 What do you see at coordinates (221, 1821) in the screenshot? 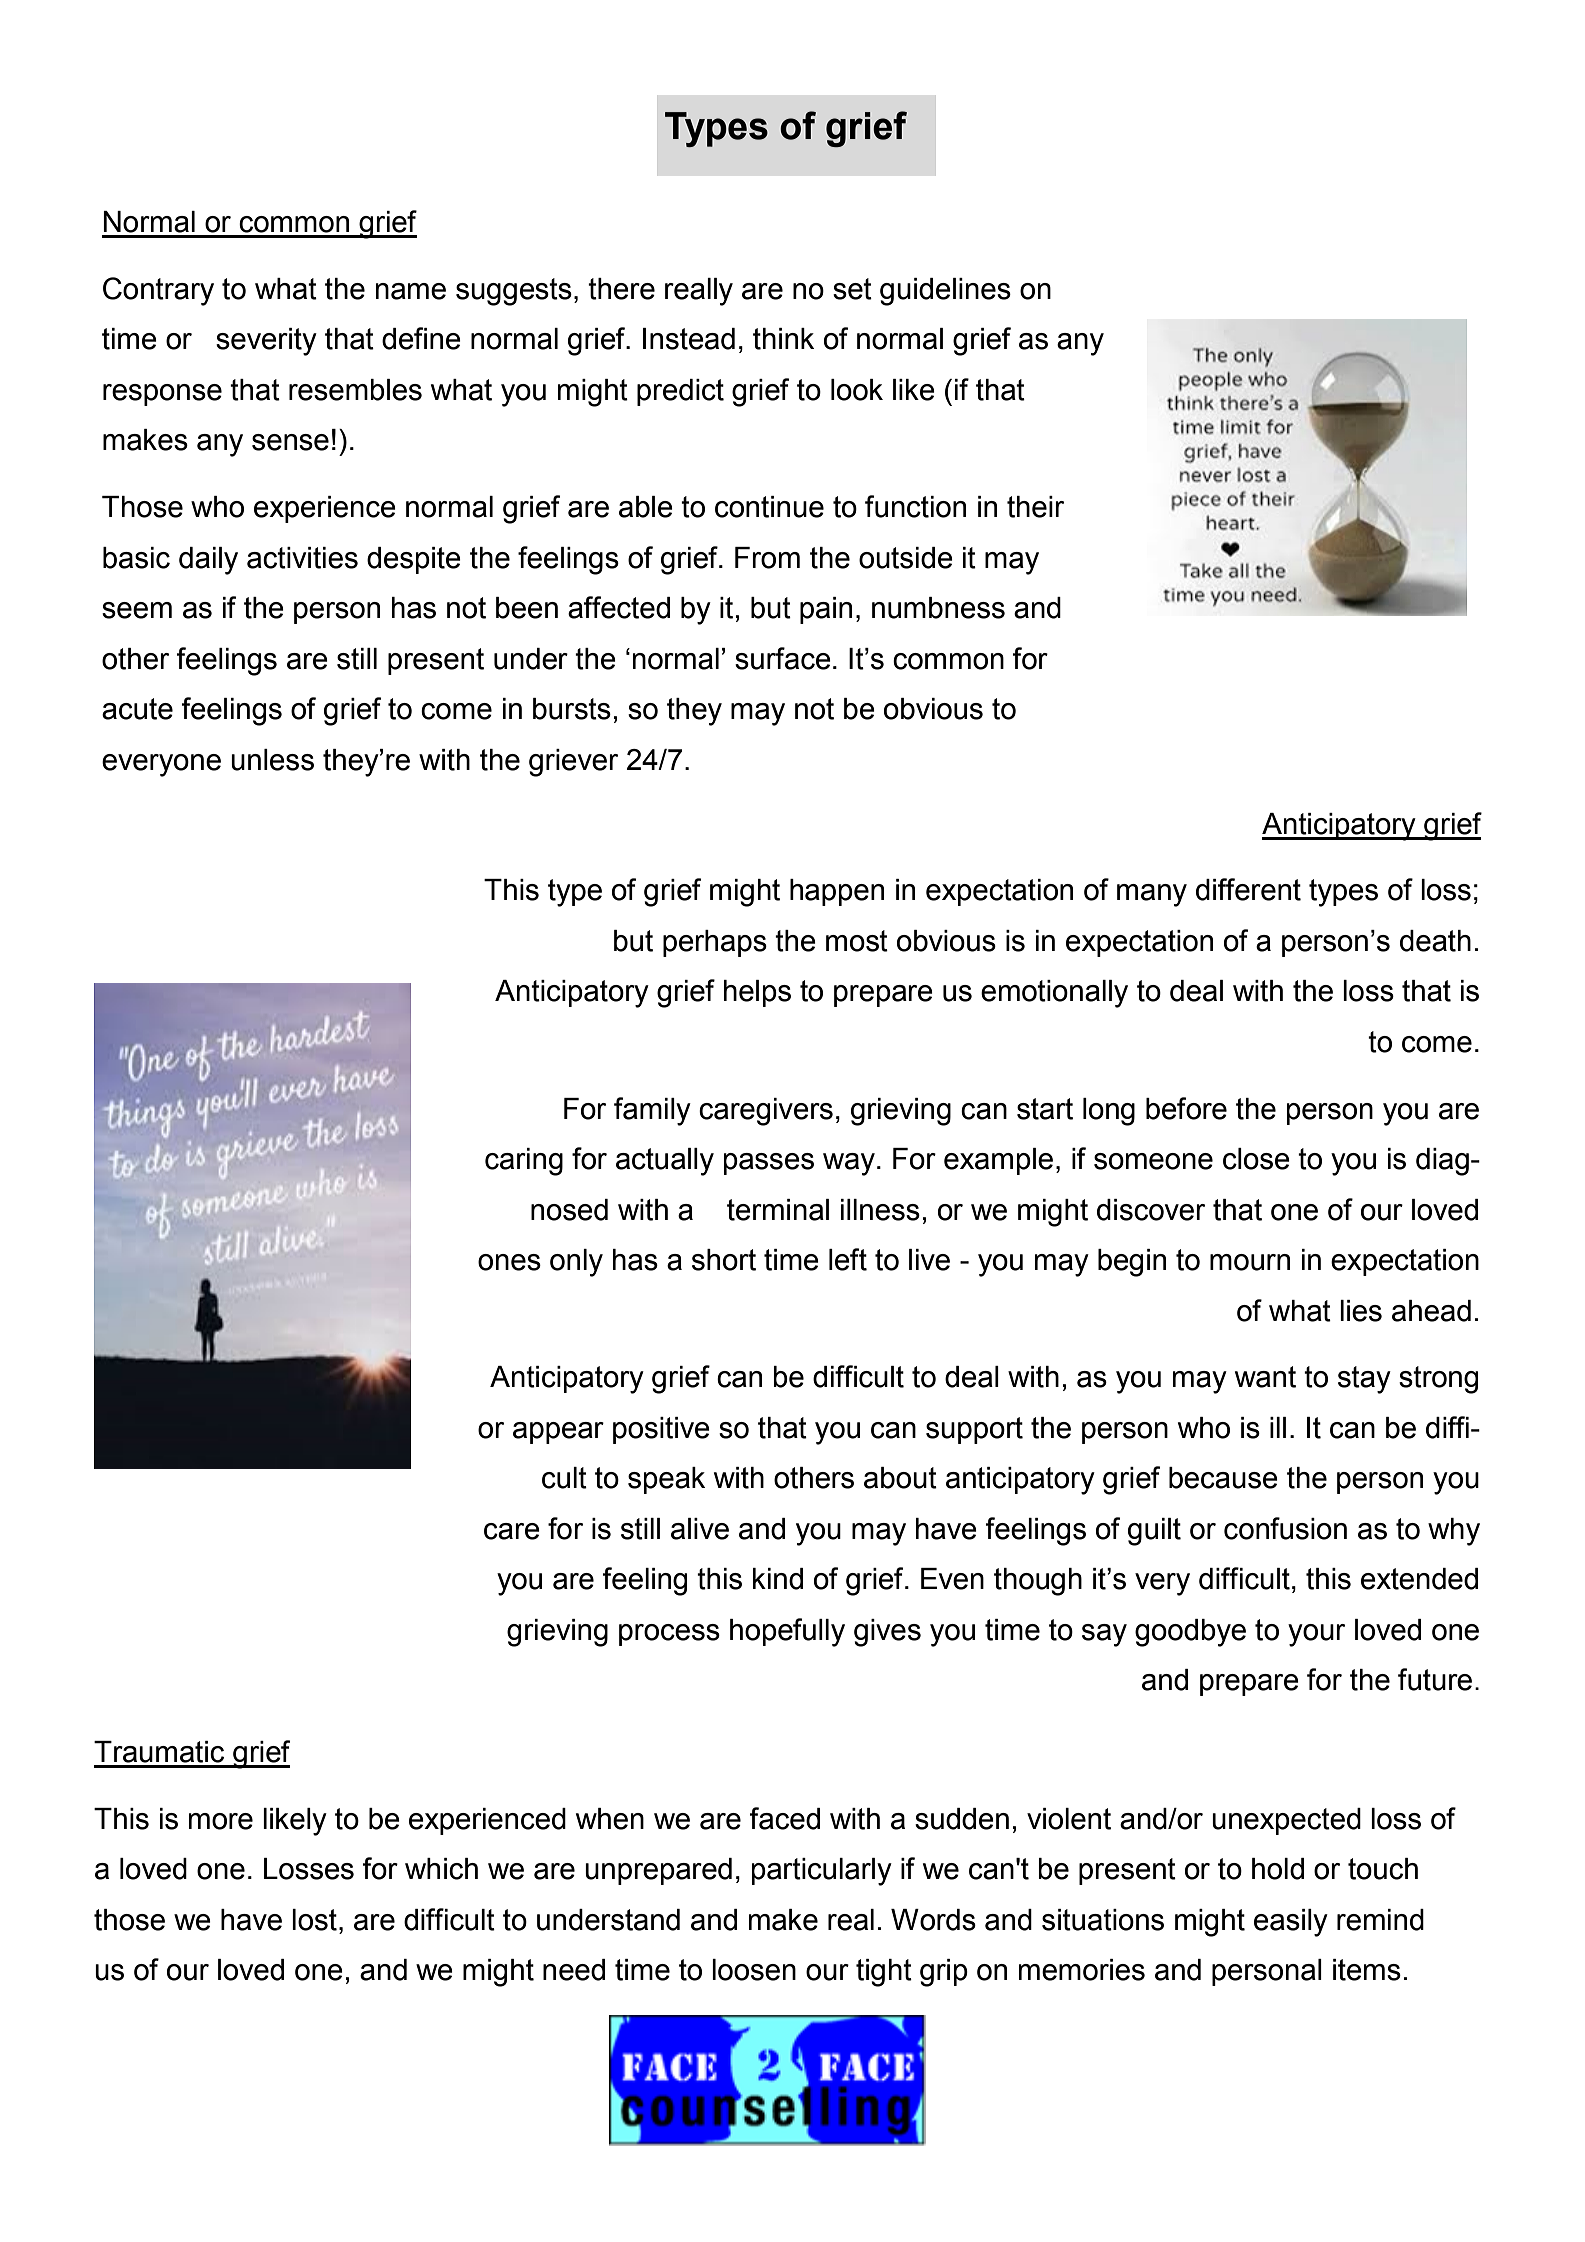
I see `more` at bounding box center [221, 1821].
